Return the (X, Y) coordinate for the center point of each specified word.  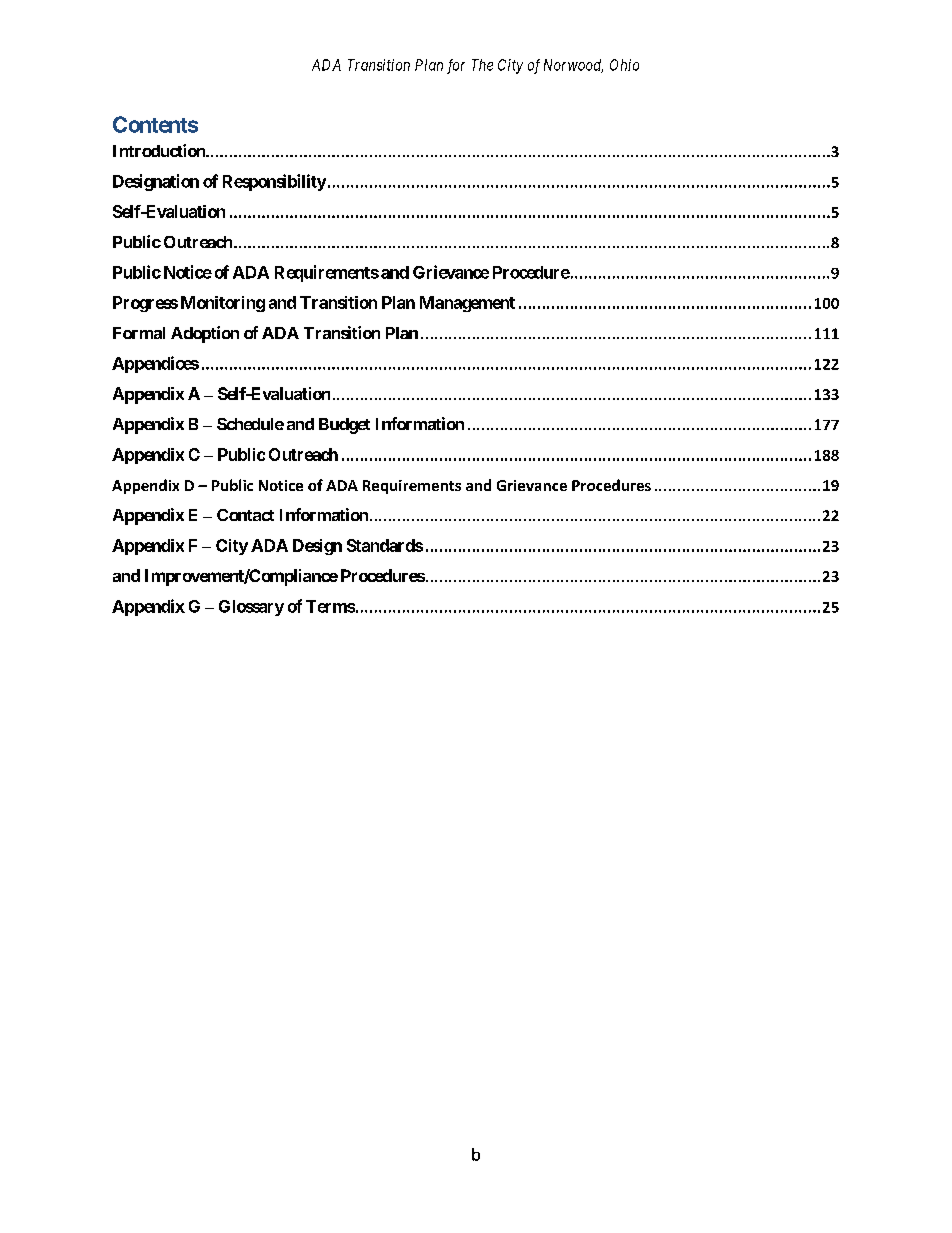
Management (467, 304)
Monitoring (223, 304)
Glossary (251, 608)
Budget (344, 426)
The (482, 65)
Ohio (624, 65)
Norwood (573, 66)
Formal (139, 333)
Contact (245, 515)
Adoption (205, 334)
